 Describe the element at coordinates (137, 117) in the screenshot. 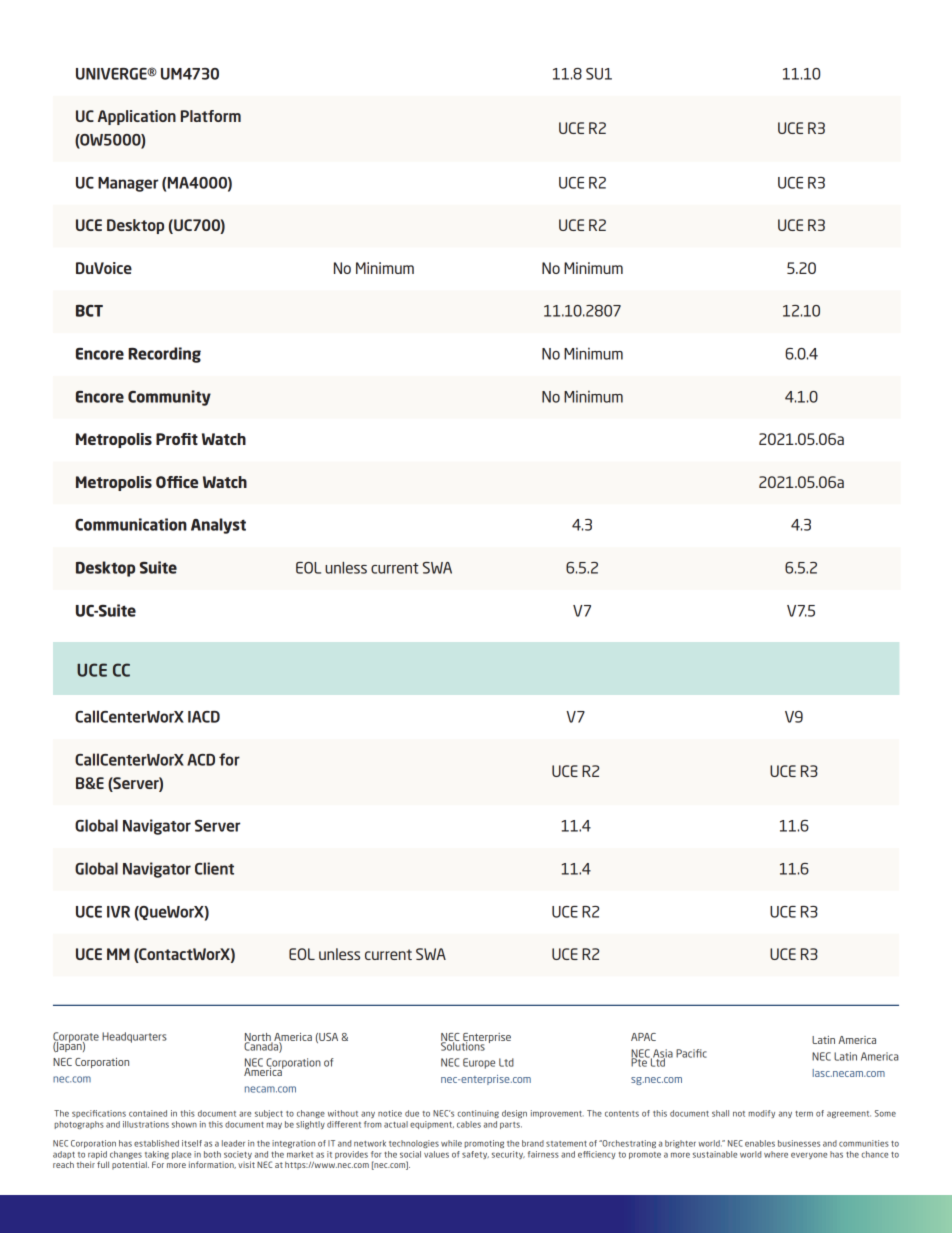

I see `Application` at that location.
